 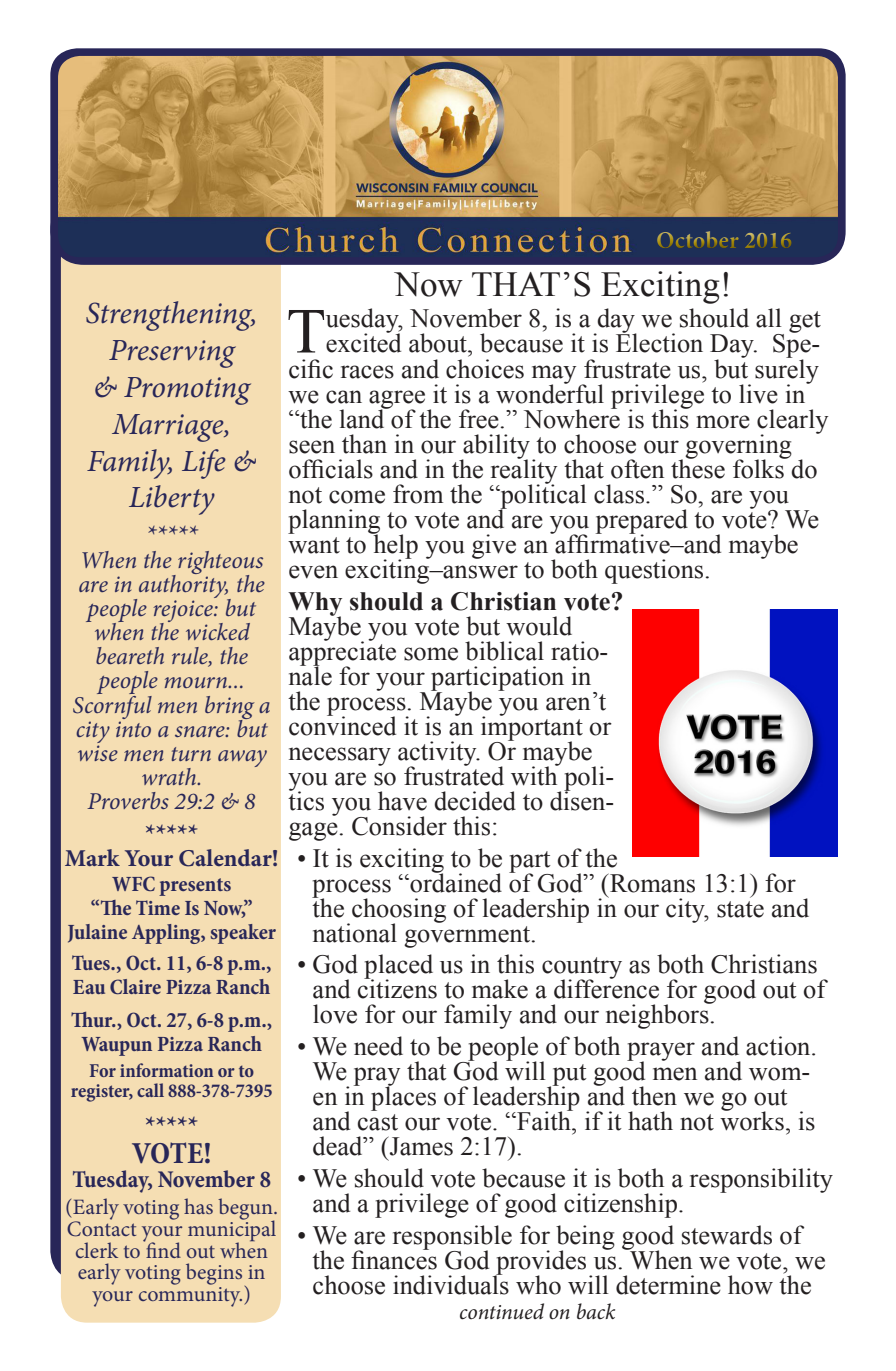 I want to click on Romans, so click(x=651, y=883).
